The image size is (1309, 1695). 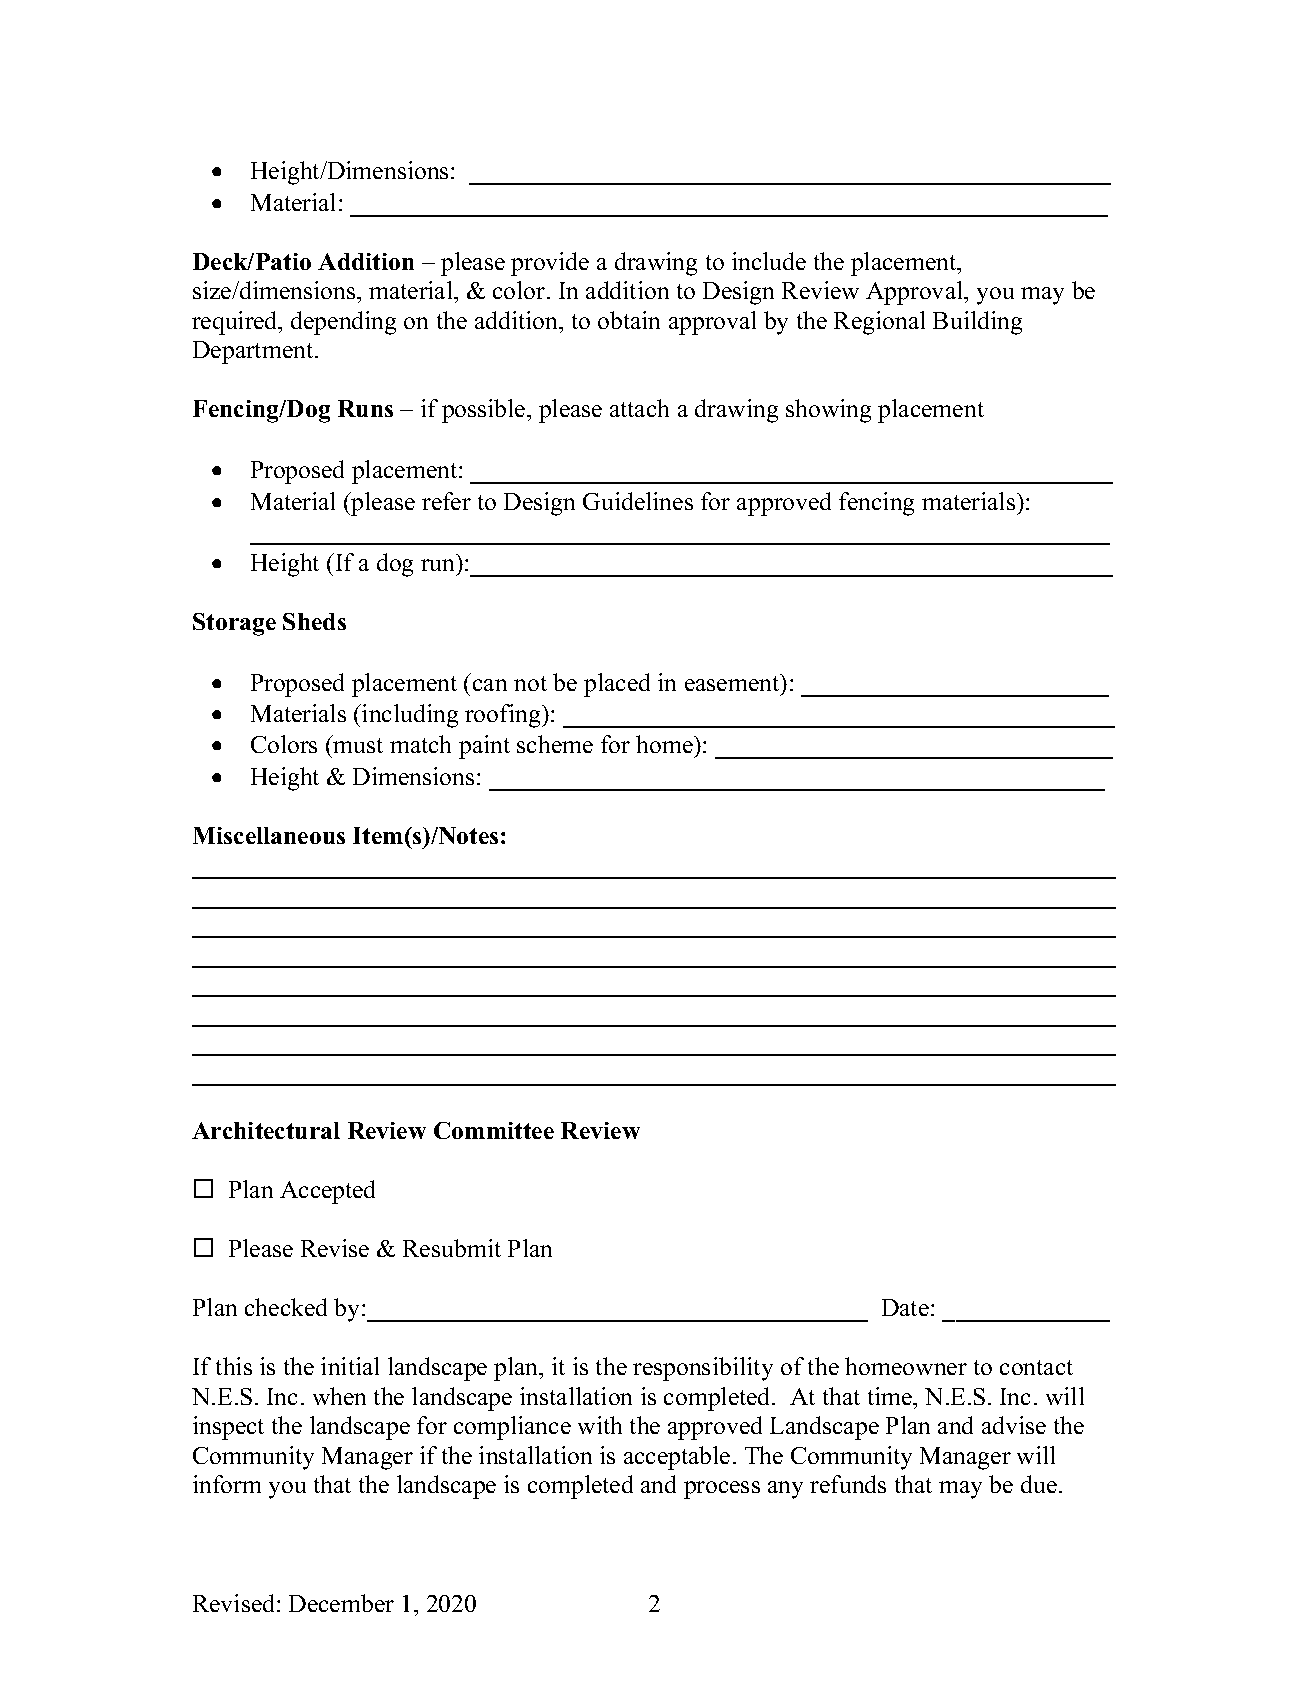 I want to click on Building, so click(x=977, y=323).
